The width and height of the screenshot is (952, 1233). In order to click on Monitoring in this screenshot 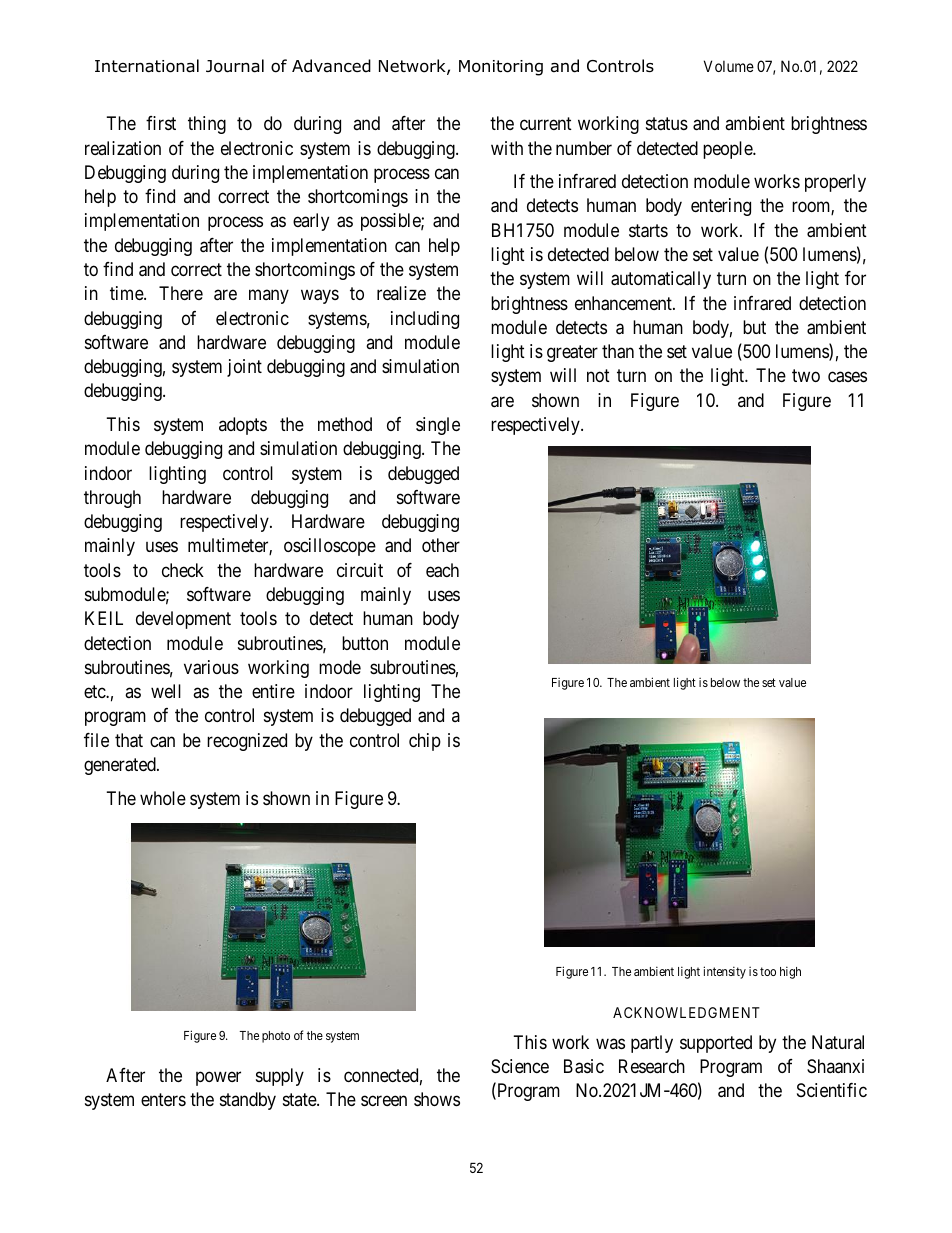, I will do `click(501, 68)`.
